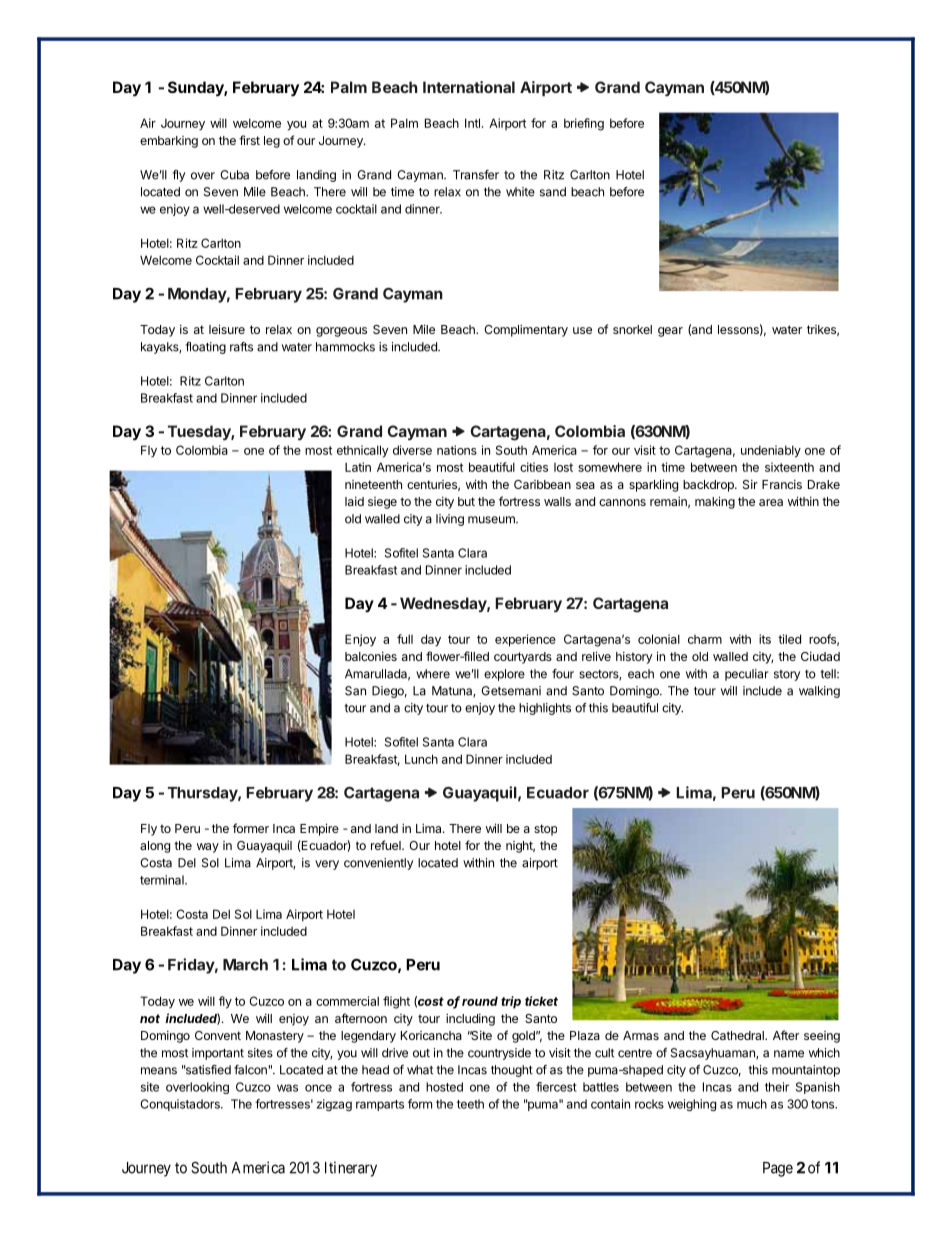  What do you see at coordinates (584, 124) in the screenshot?
I see `briefing` at bounding box center [584, 124].
